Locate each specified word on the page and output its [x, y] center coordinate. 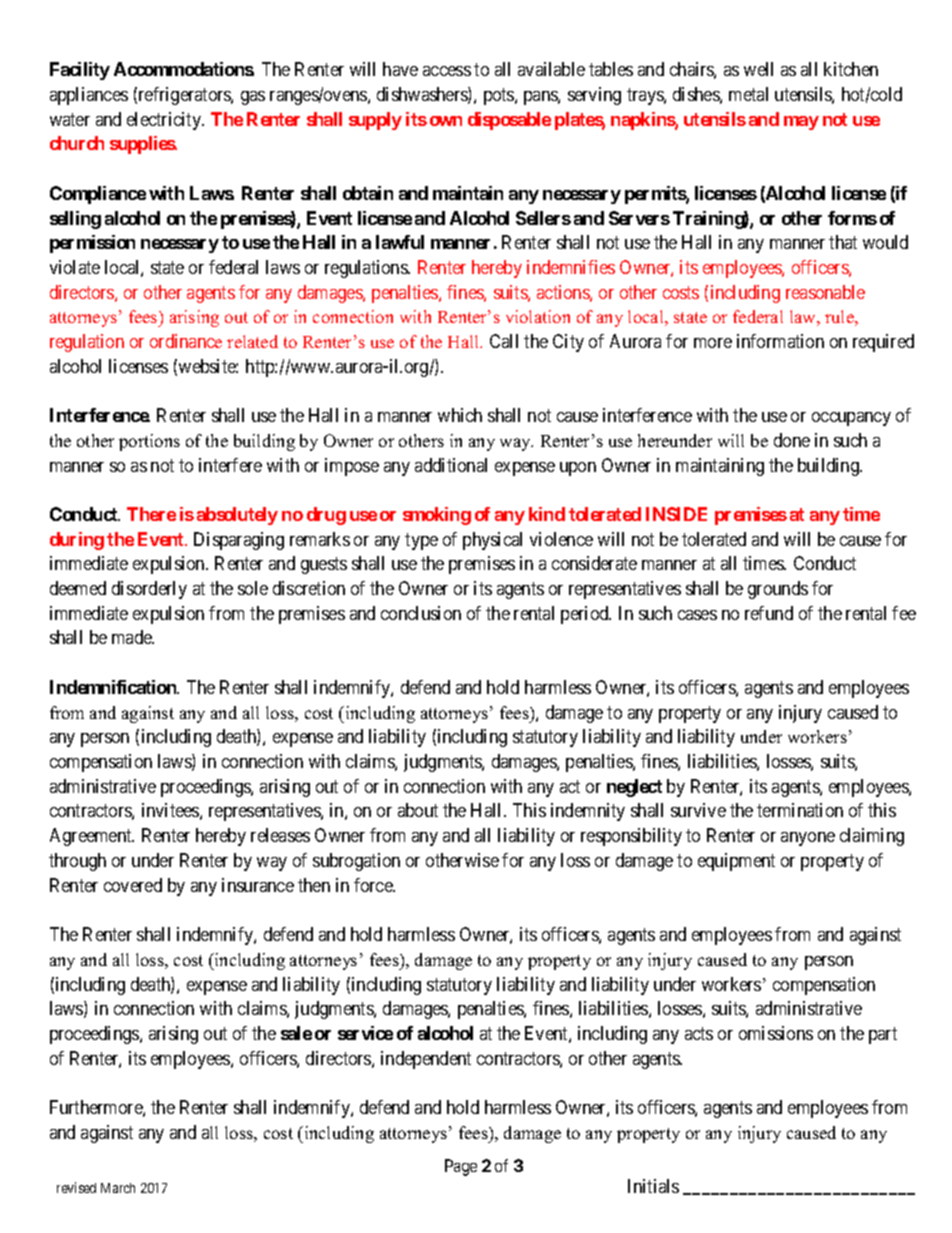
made [133, 637]
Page [461, 1167]
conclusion [421, 613]
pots [500, 96]
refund [769, 613]
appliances [89, 96]
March [118, 1188]
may [801, 123]
